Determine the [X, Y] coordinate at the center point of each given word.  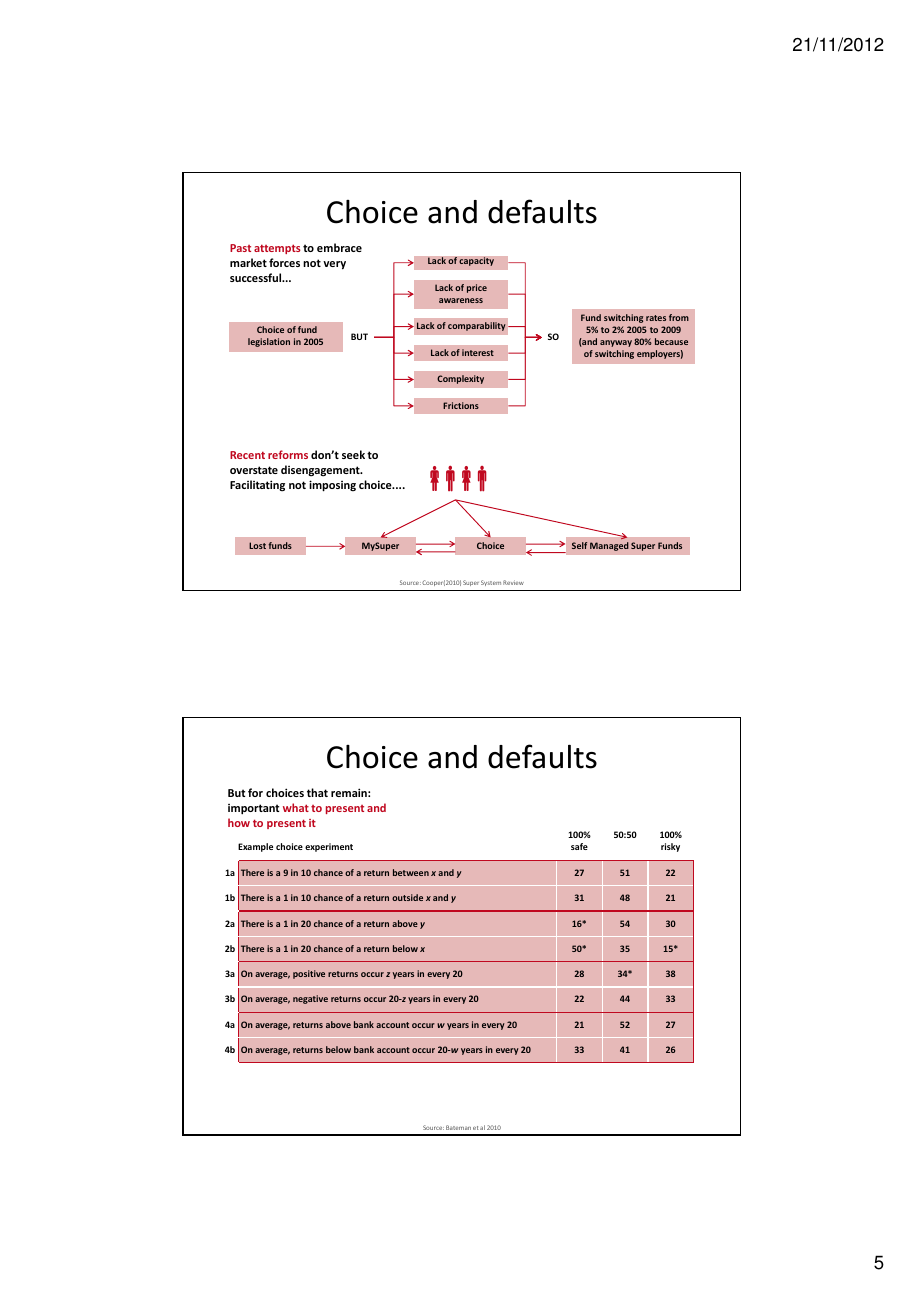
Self [579, 545]
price [477, 288]
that [317, 792]
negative [310, 999]
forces [284, 262]
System [491, 583]
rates [656, 318]
